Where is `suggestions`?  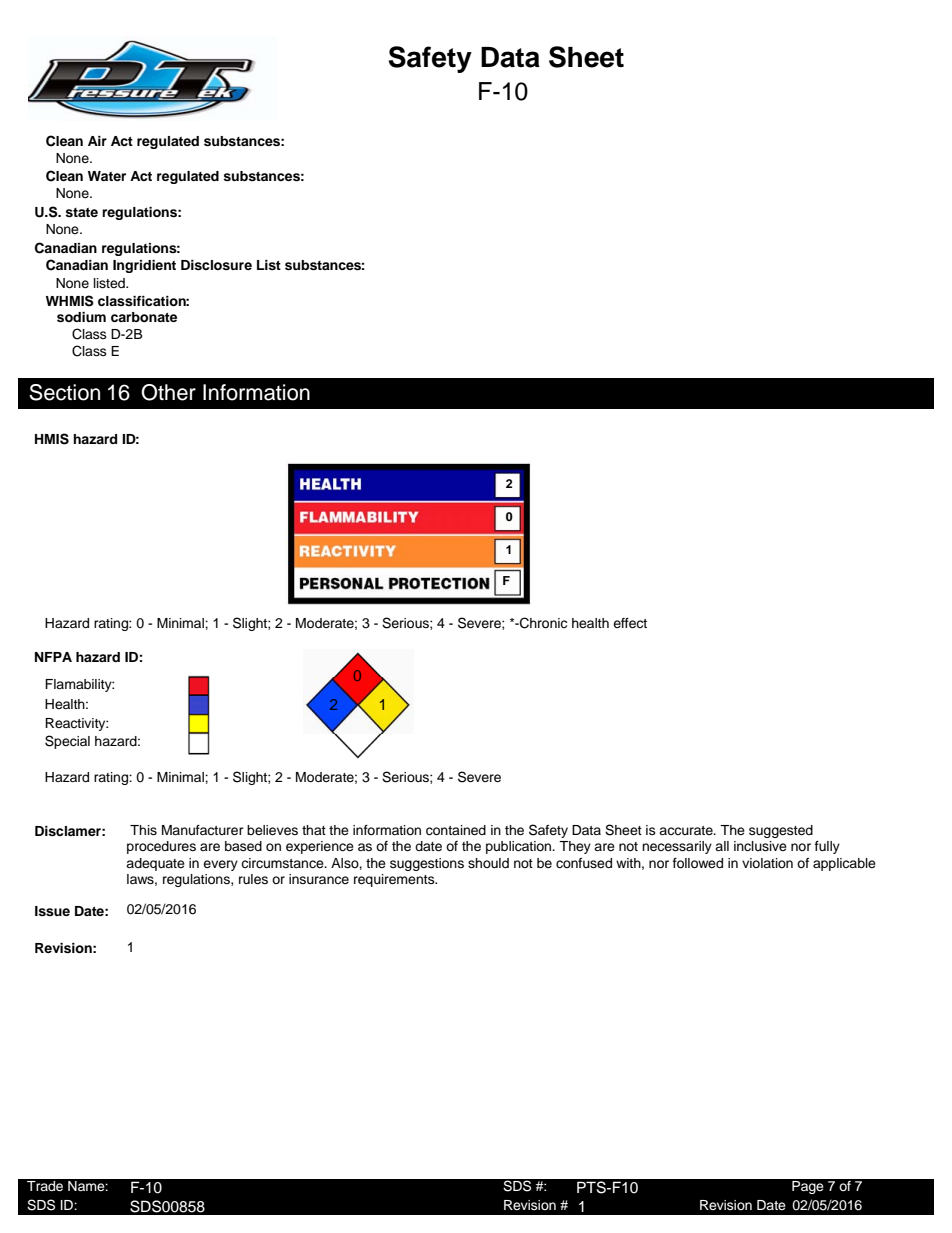
suggestions is located at coordinates (427, 864).
